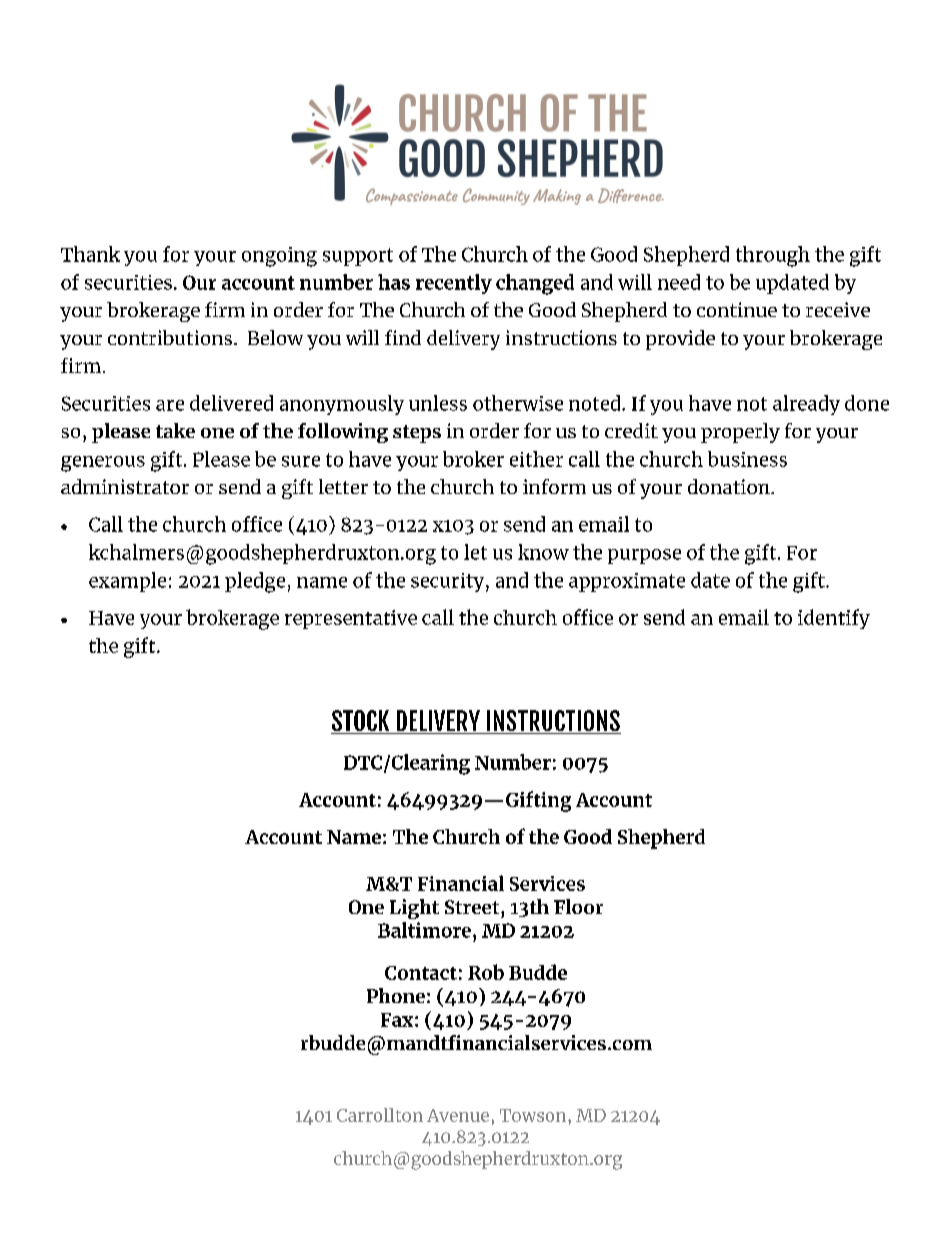  I want to click on through, so click(773, 256).
